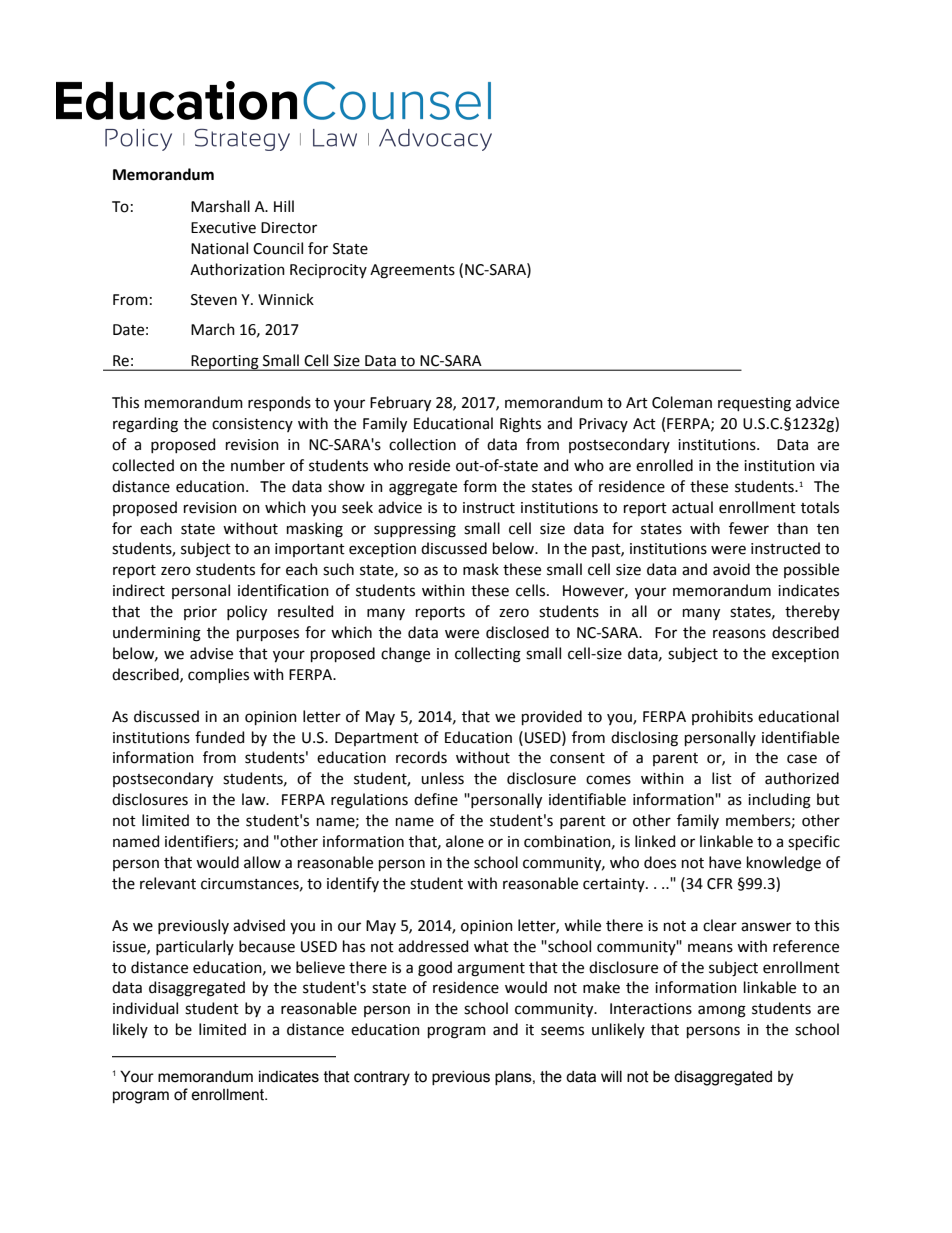  Describe the element at coordinates (168, 883) in the image. I see `relevant` at that location.
